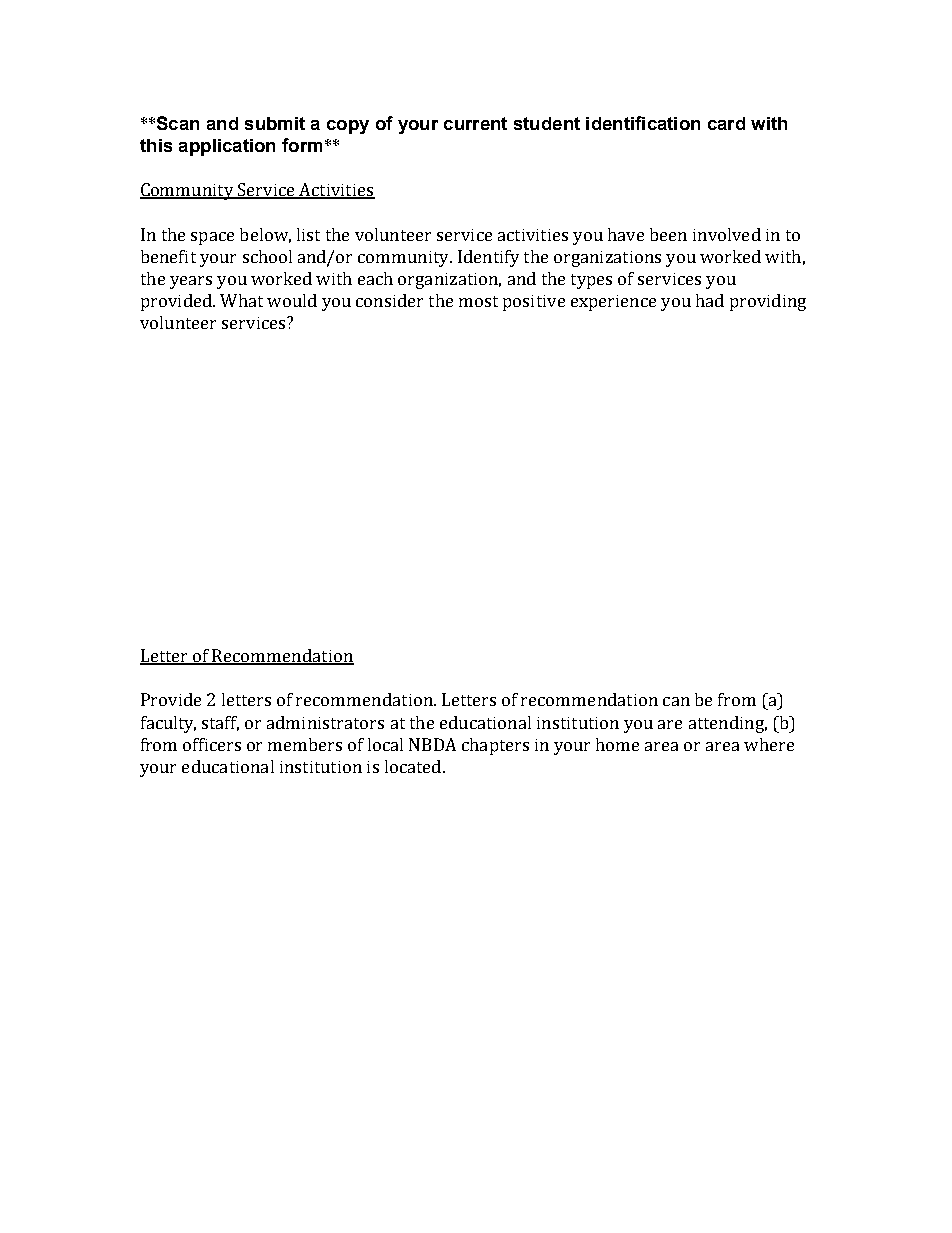 This page has width=952, height=1233. What do you see at coordinates (769, 744) in the page?
I see `where` at bounding box center [769, 744].
